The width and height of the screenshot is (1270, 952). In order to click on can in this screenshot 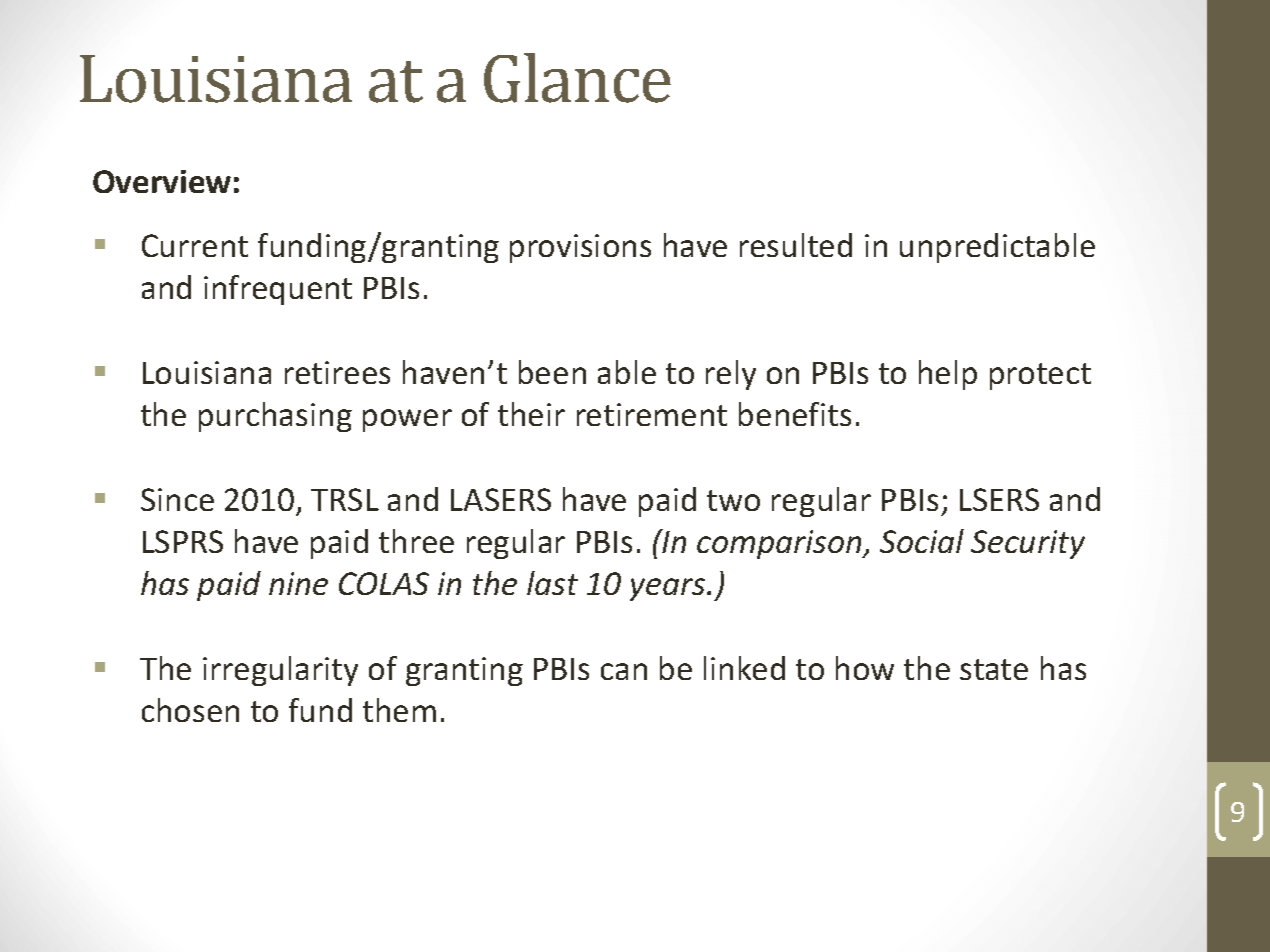, I will do `click(624, 671)`.
